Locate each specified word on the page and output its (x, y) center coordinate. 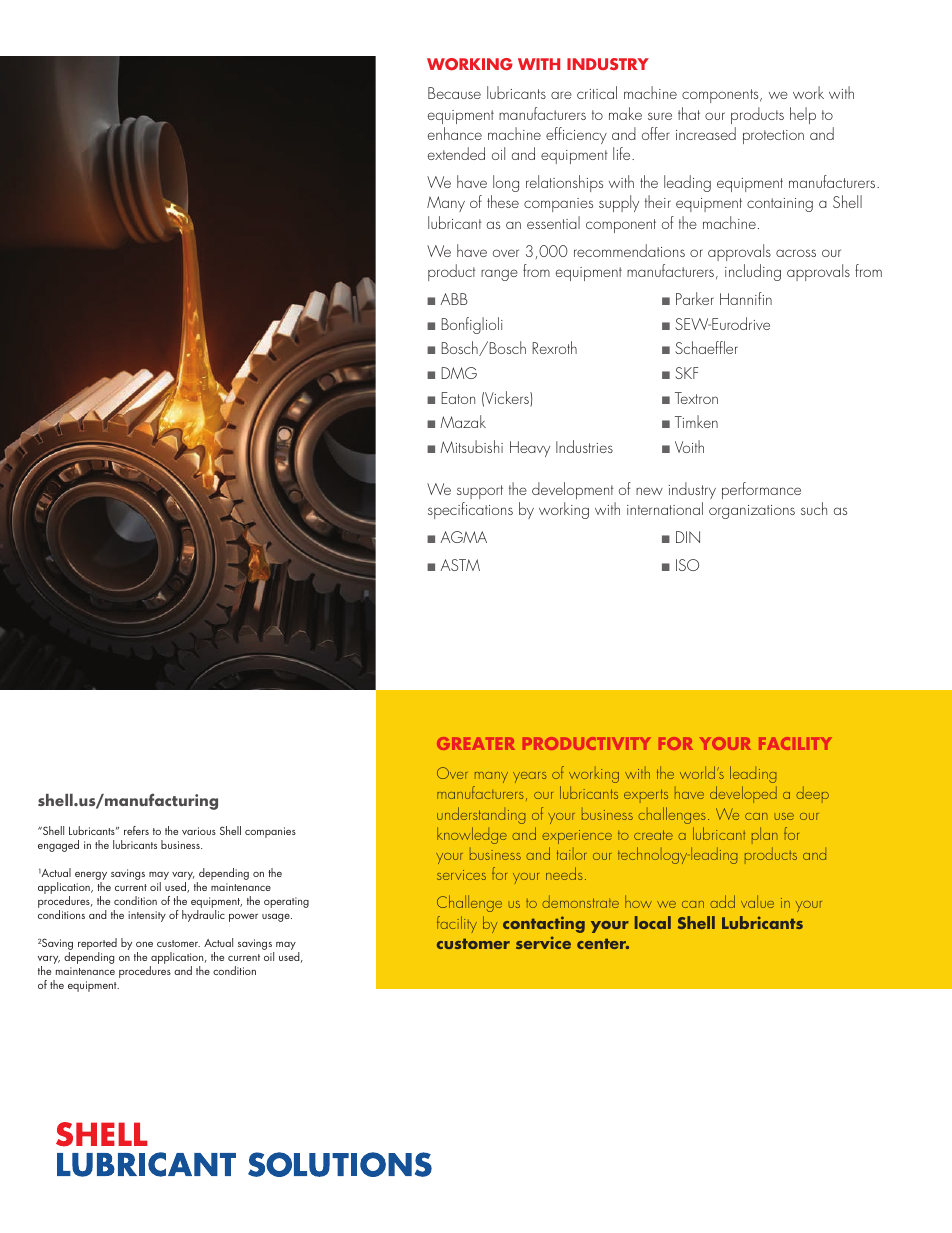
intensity (147, 916)
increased (706, 133)
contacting (544, 924)
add (722, 901)
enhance (455, 133)
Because (454, 93)
